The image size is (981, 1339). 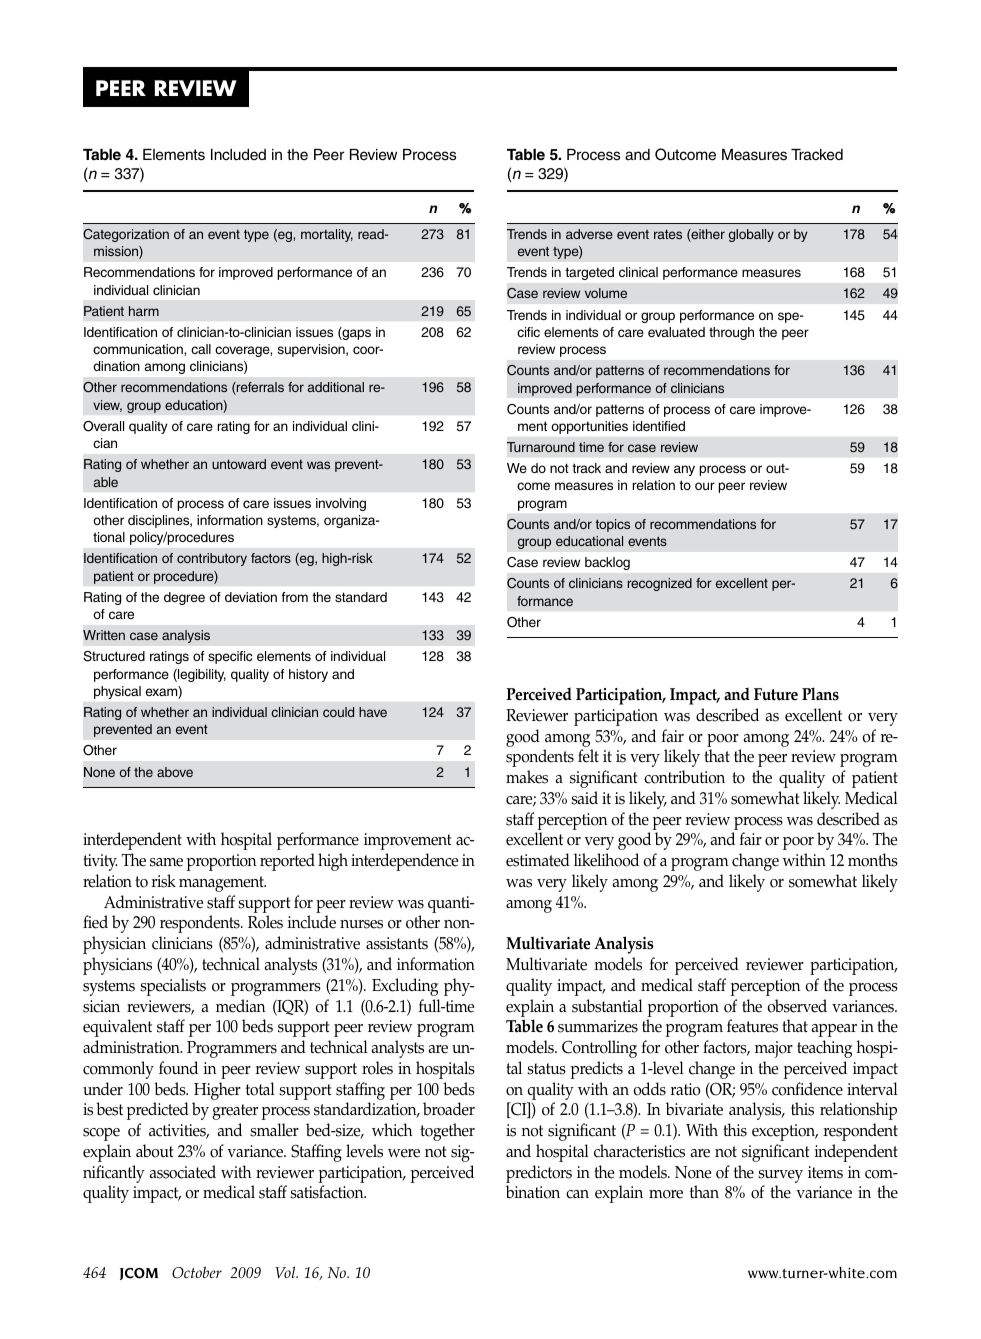 I want to click on physical, so click(x=117, y=692).
